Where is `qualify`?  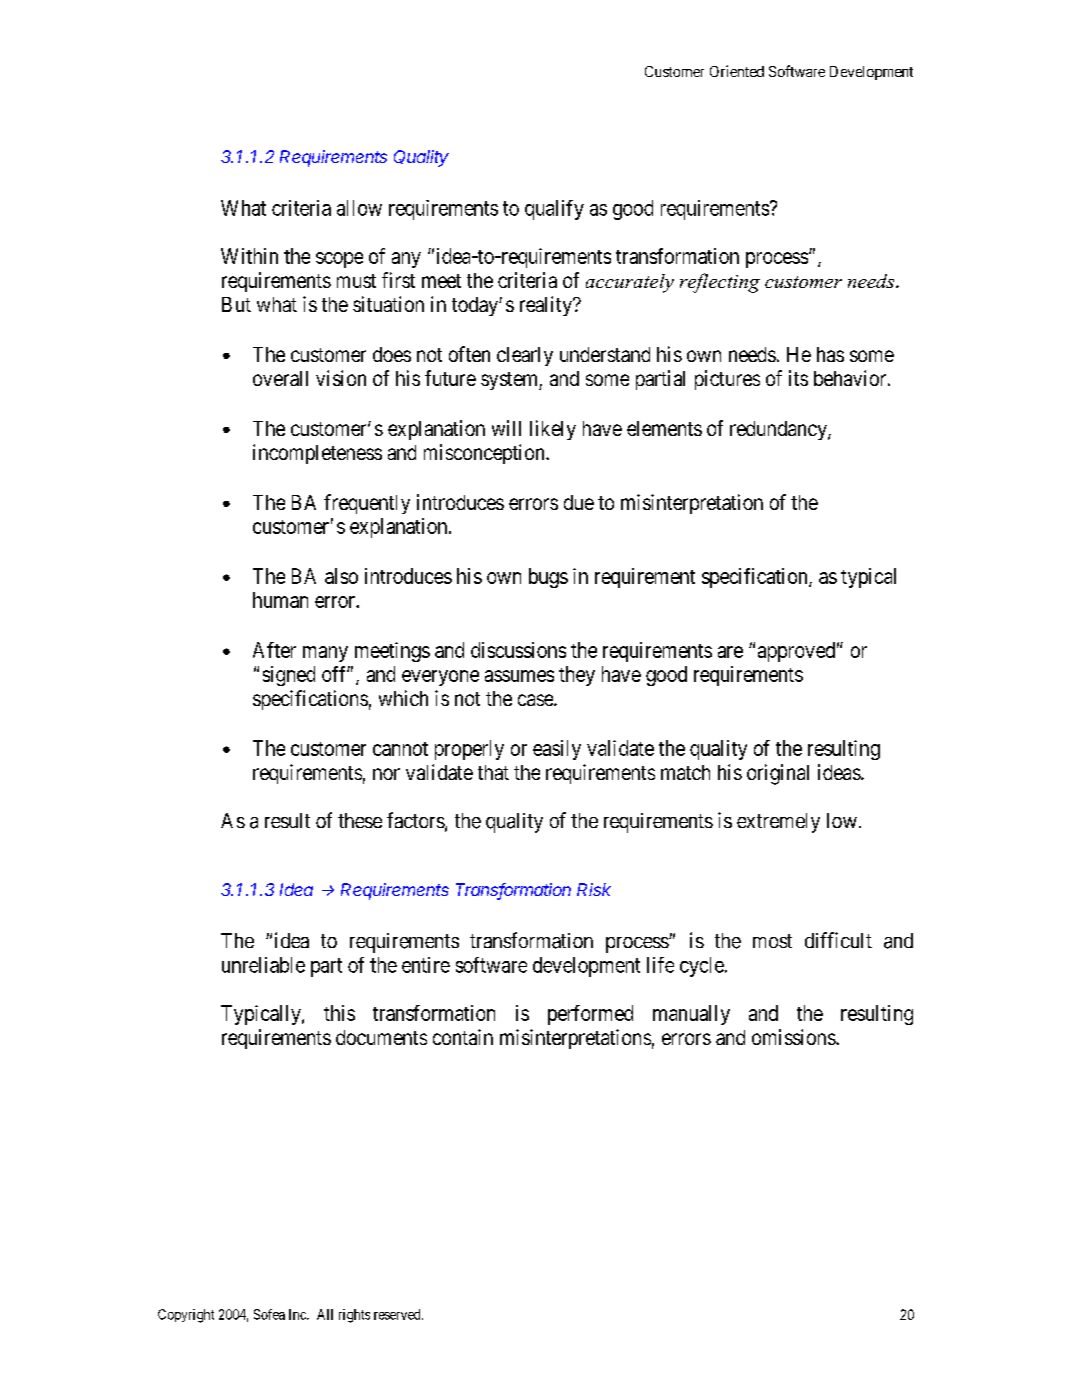 qualify is located at coordinates (554, 210).
